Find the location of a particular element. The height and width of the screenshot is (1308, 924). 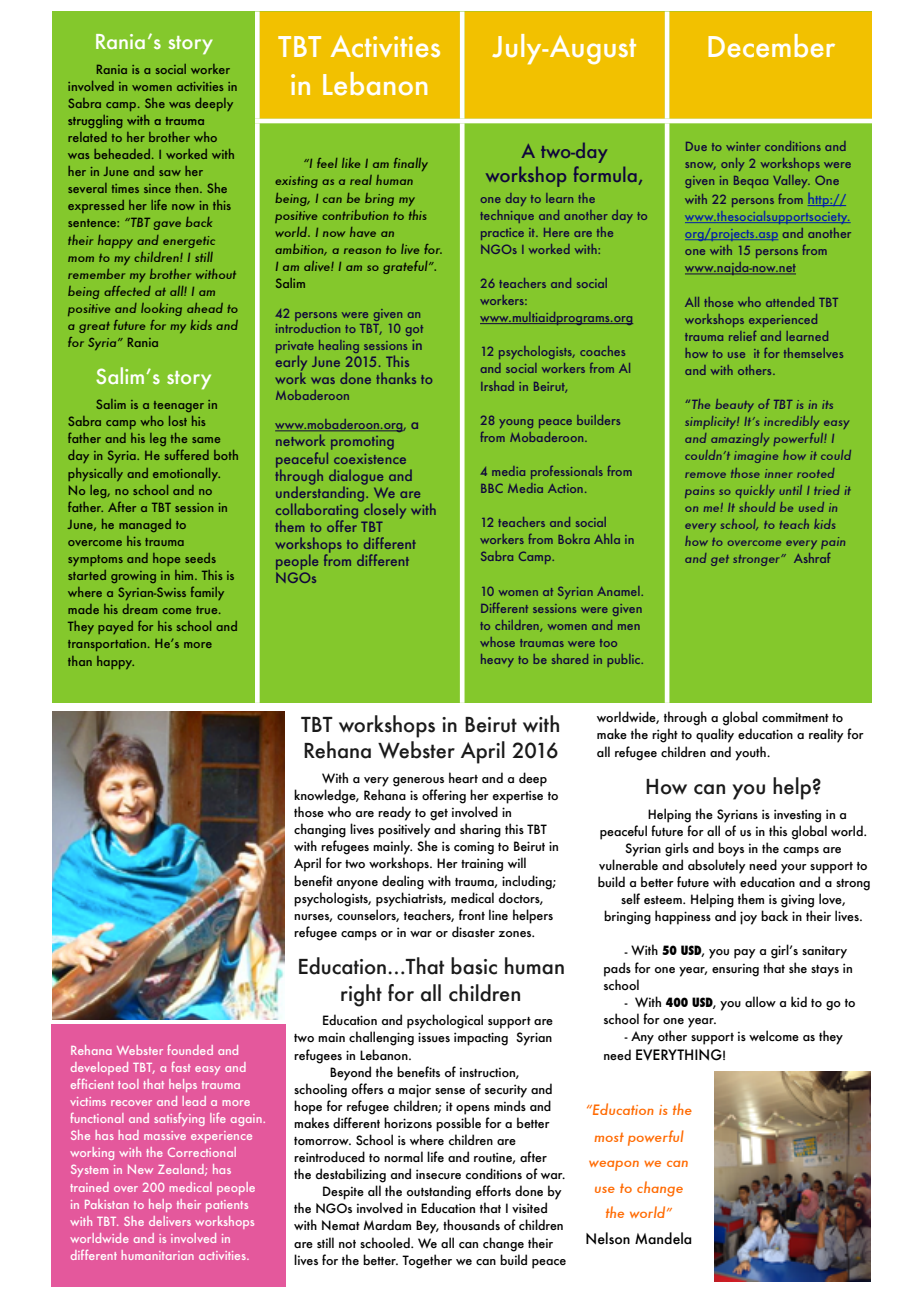

finally is located at coordinates (411, 164).
